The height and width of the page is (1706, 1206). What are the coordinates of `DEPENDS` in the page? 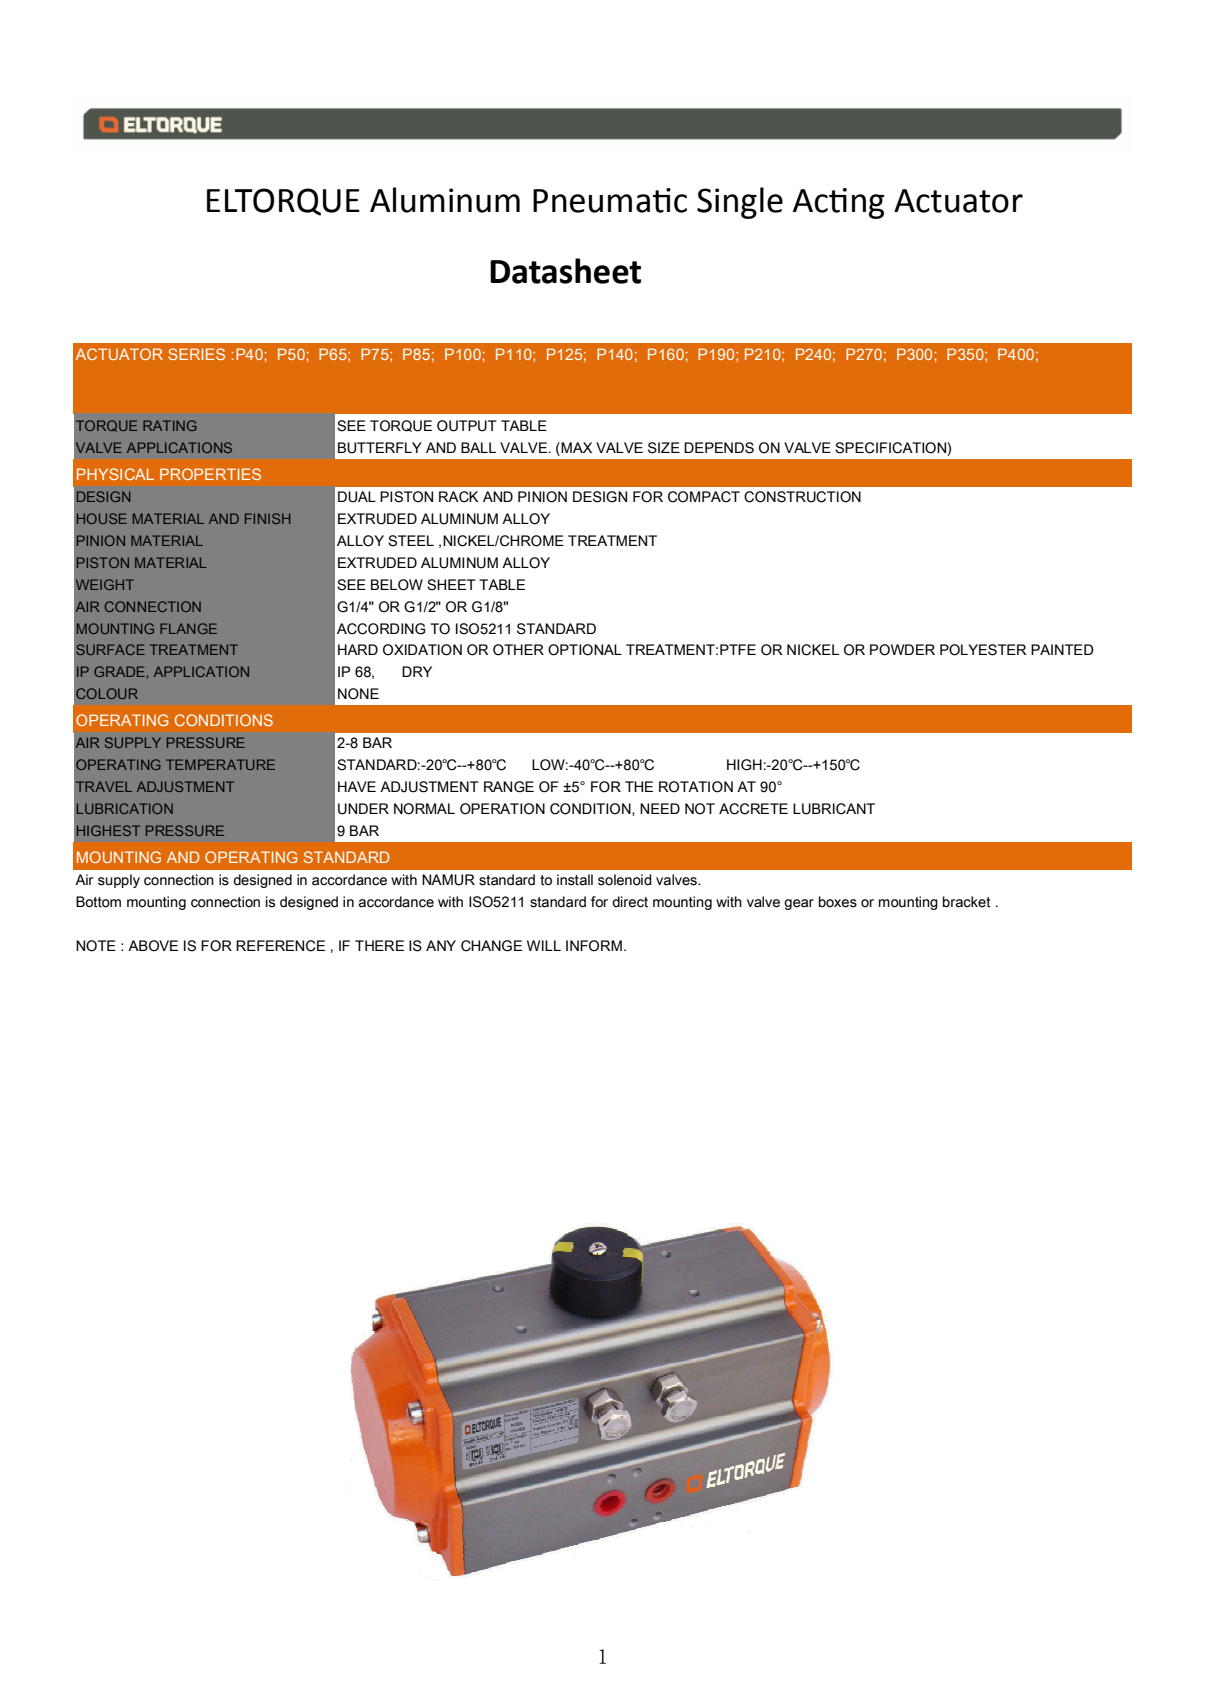 It's located at (719, 448).
